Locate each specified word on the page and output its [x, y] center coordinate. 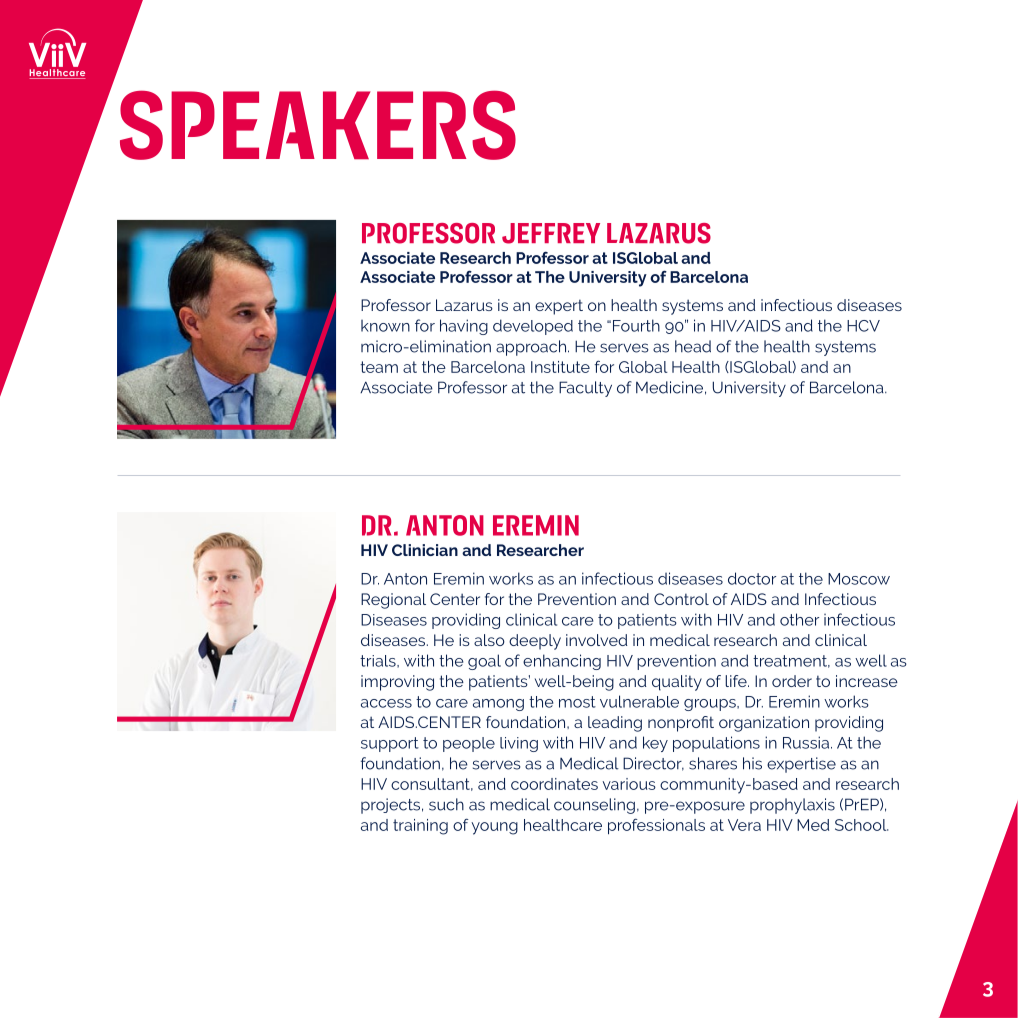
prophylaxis [792, 806]
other [799, 619]
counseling [594, 806]
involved [596, 640]
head [693, 346]
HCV [863, 326]
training [420, 827]
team [379, 367]
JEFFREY [551, 233]
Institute [560, 367]
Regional [393, 601]
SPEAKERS [318, 125]
